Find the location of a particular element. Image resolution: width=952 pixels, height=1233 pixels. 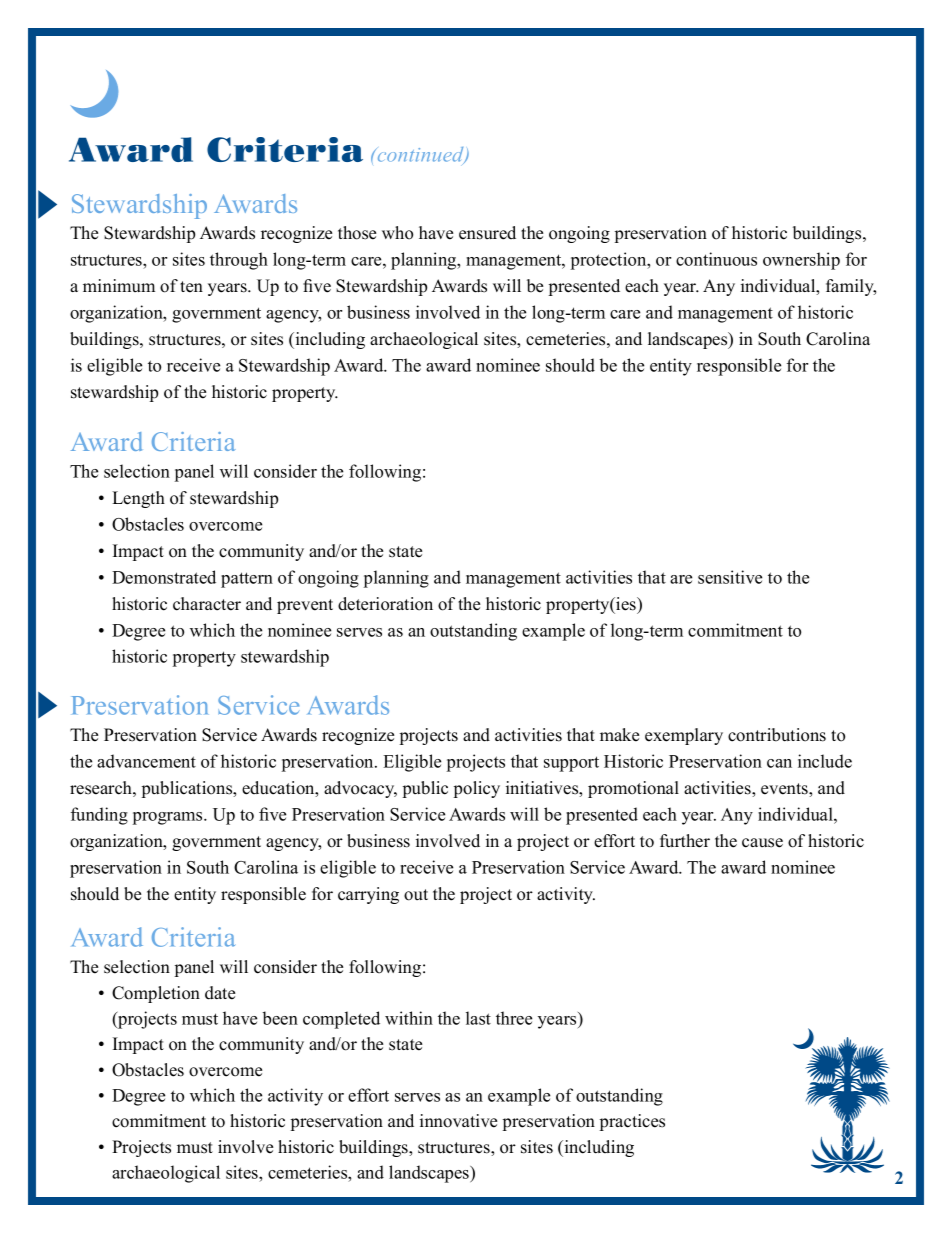

Length is located at coordinates (138, 499).
